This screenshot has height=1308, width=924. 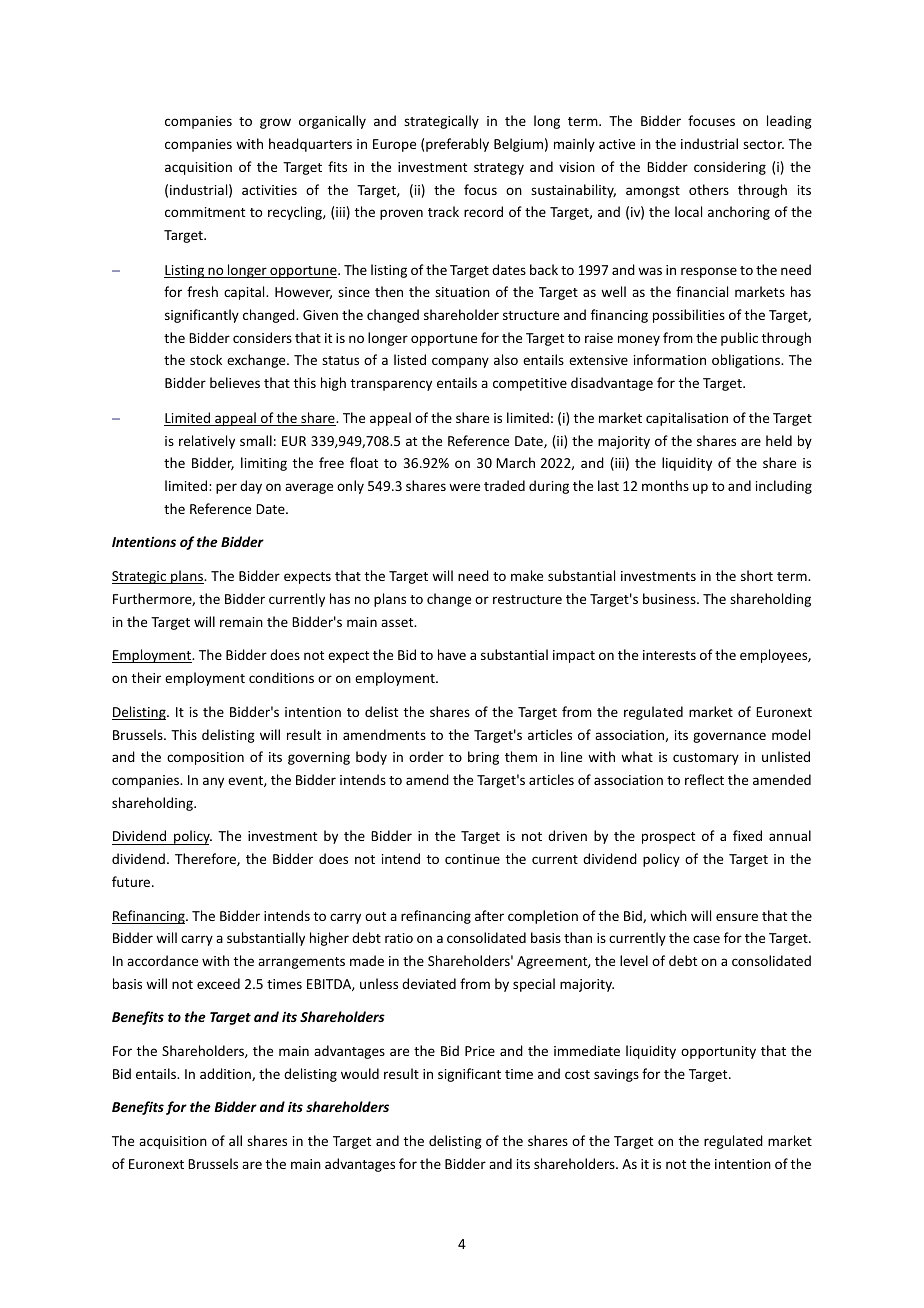 What do you see at coordinates (730, 168) in the screenshot?
I see `considering` at bounding box center [730, 168].
